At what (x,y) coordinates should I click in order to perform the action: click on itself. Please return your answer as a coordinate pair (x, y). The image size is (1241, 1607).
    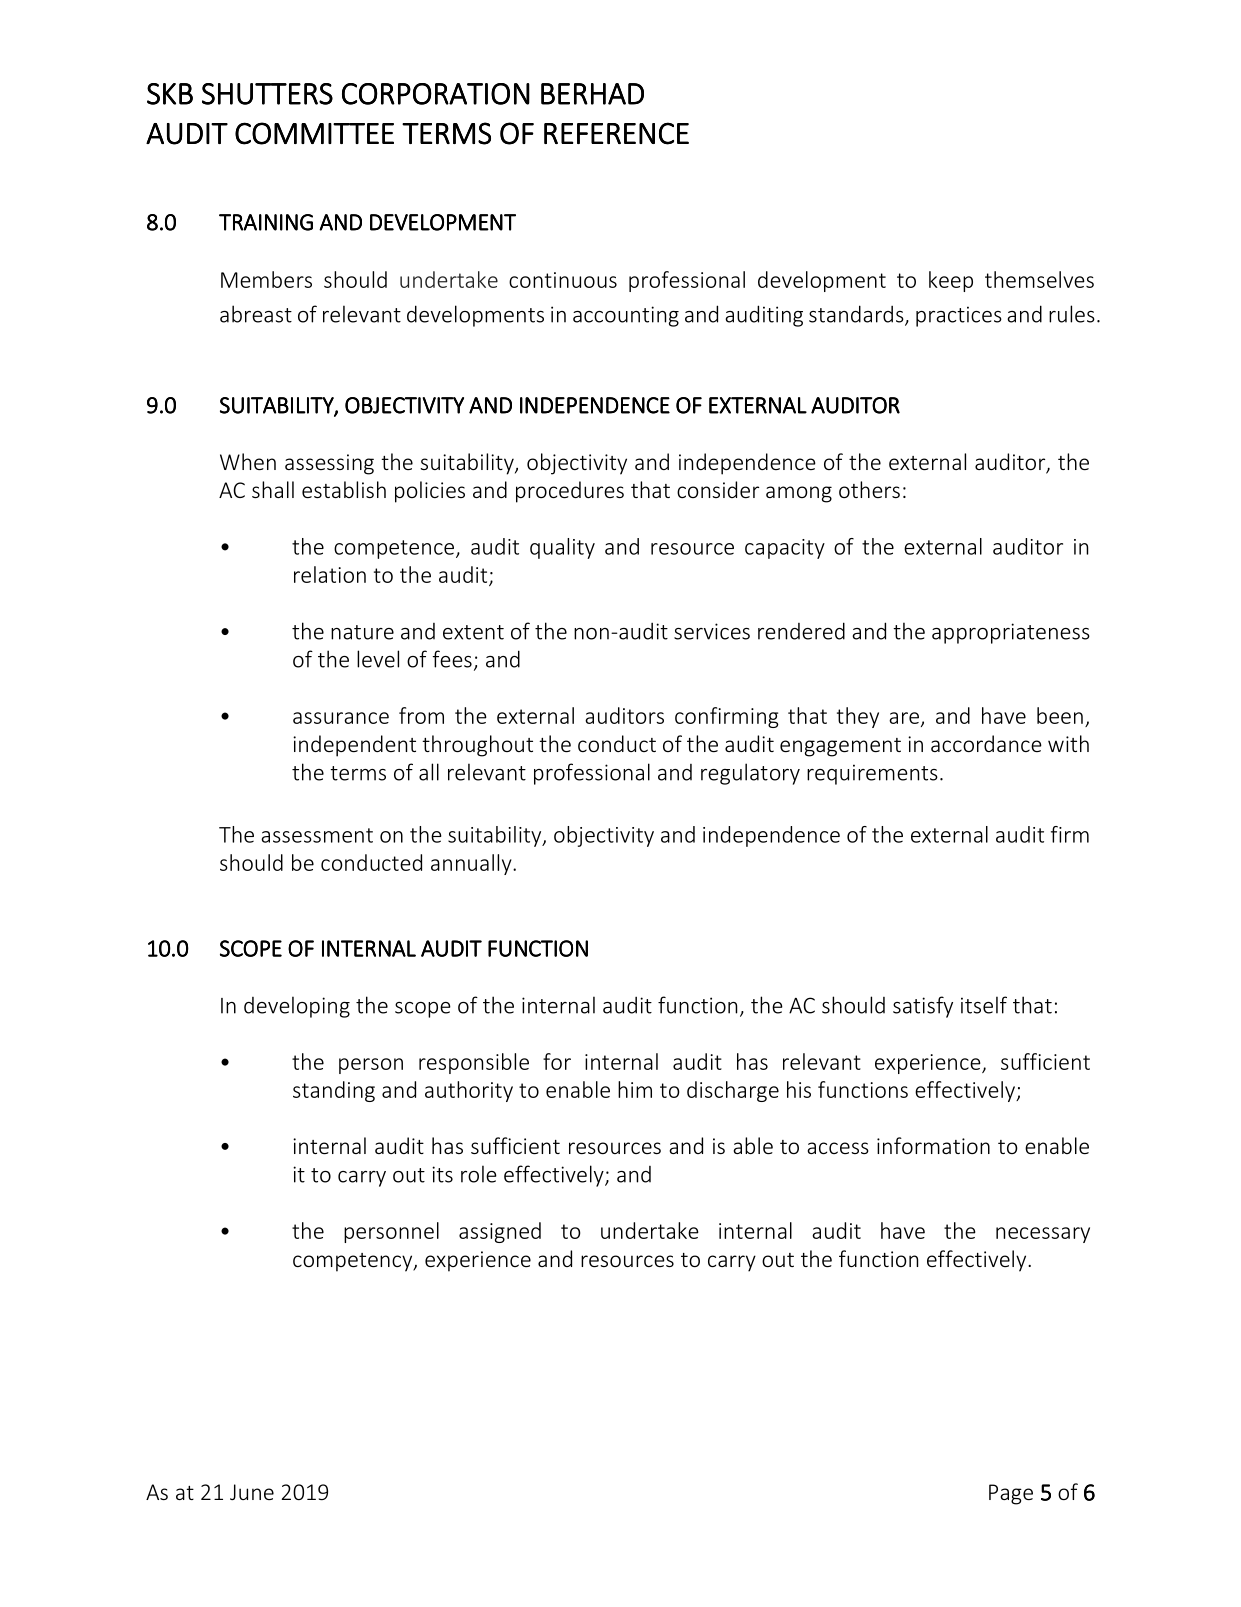
    Looking at the image, I should click on (984, 1005).
